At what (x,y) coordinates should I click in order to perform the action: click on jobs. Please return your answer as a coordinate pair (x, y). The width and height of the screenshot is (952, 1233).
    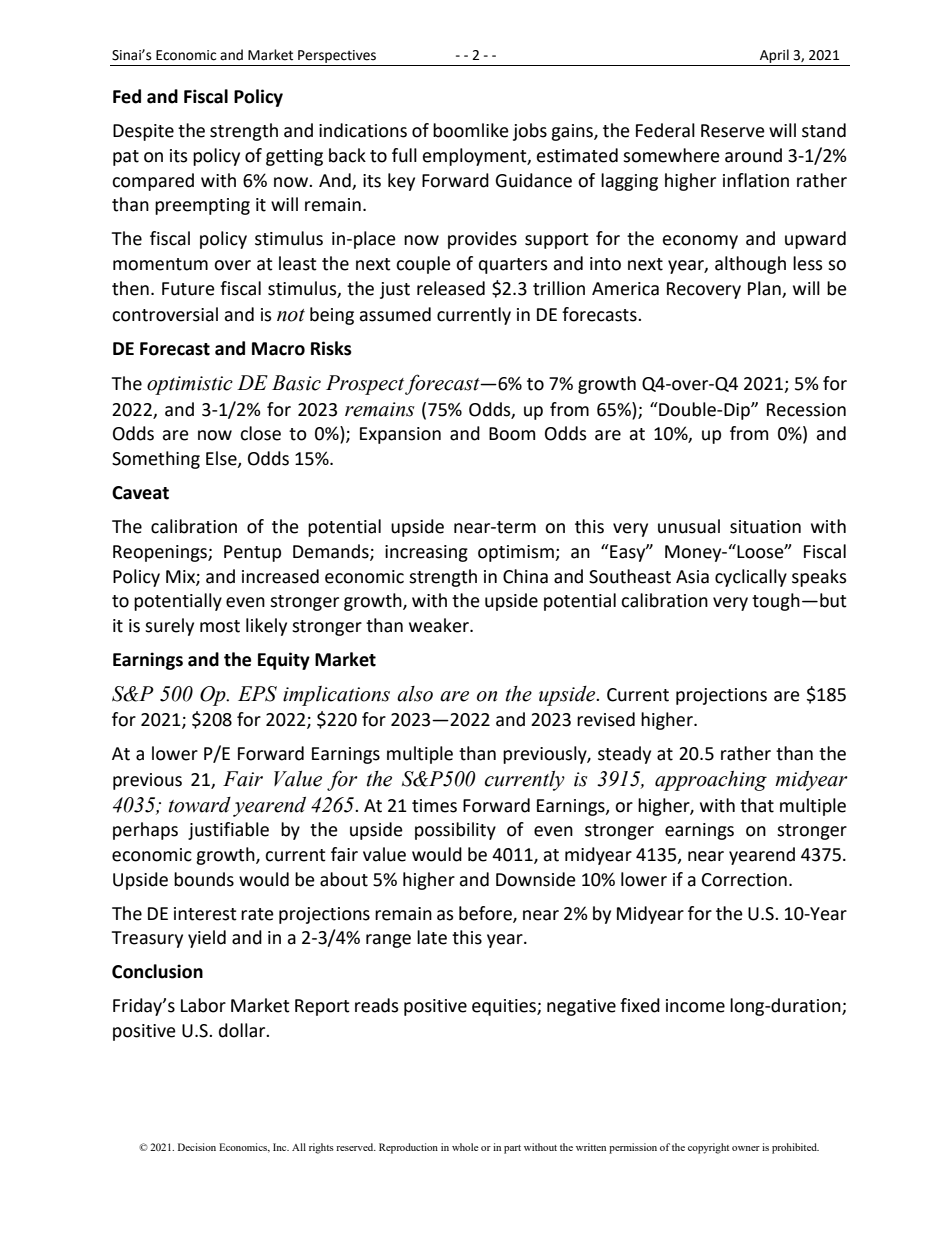
    Looking at the image, I should click on (530, 132).
